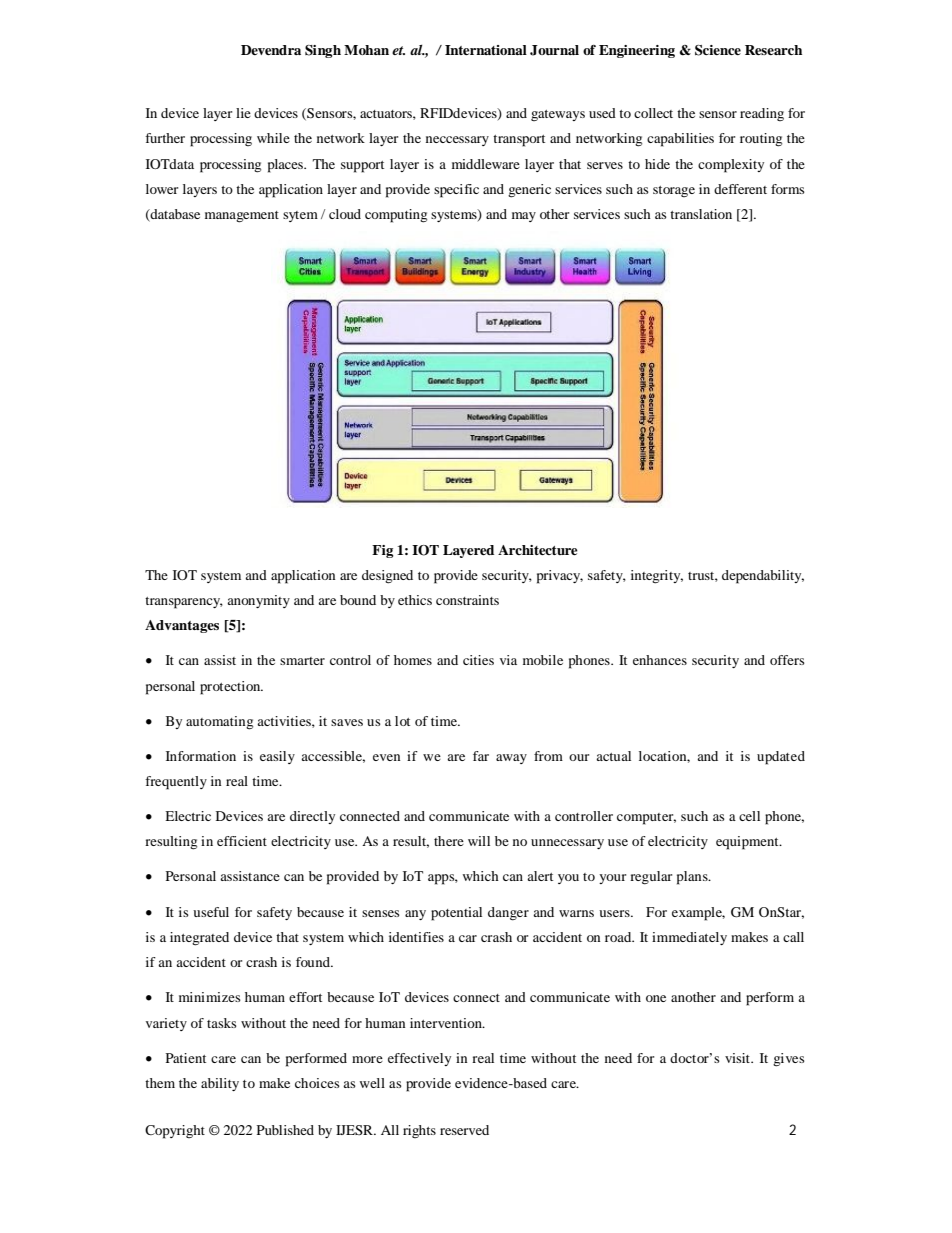 The width and height of the page is (952, 1233). What do you see at coordinates (718, 50) in the page?
I see `Science` at bounding box center [718, 50].
